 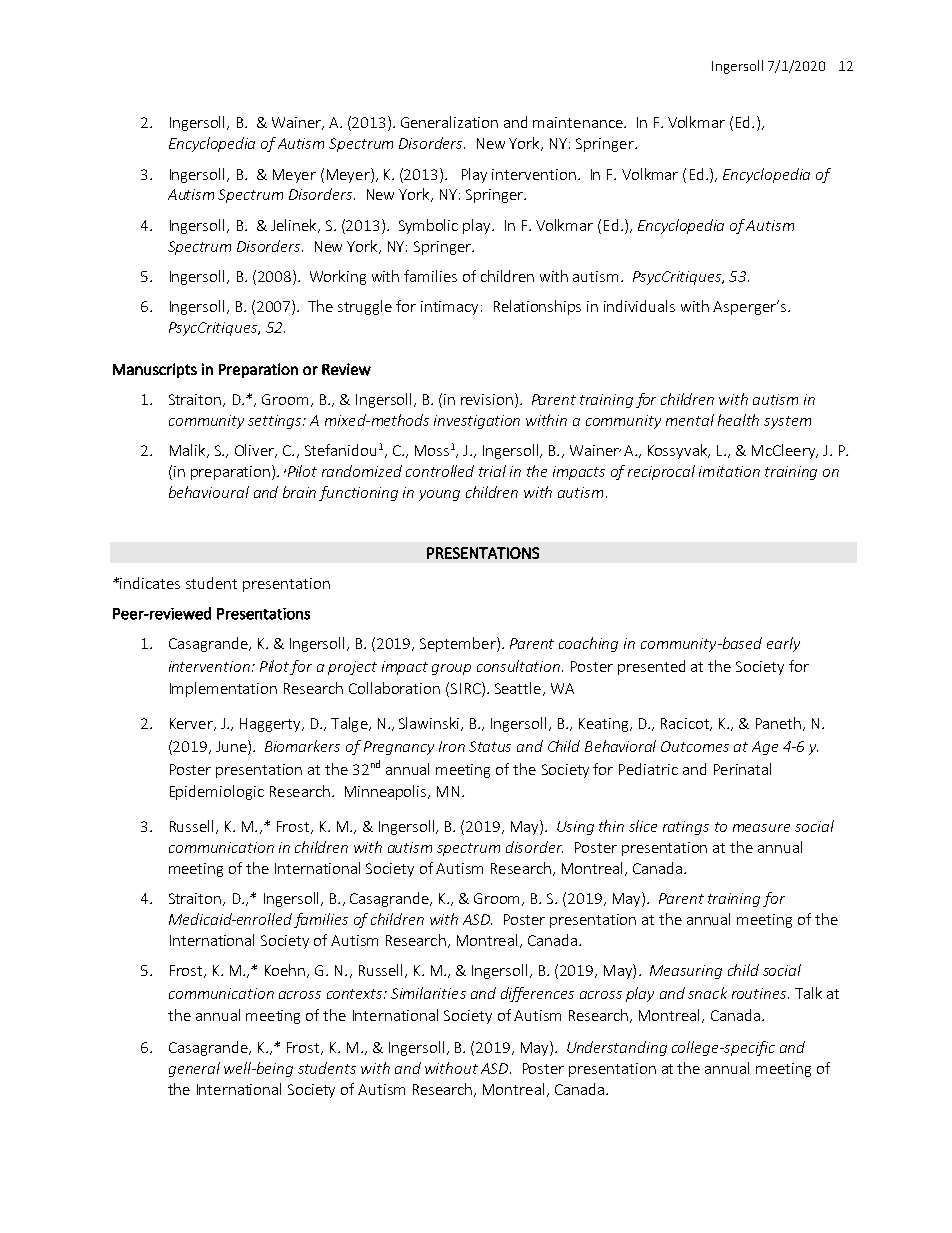 What do you see at coordinates (639, 306) in the screenshot?
I see `individuals` at bounding box center [639, 306].
